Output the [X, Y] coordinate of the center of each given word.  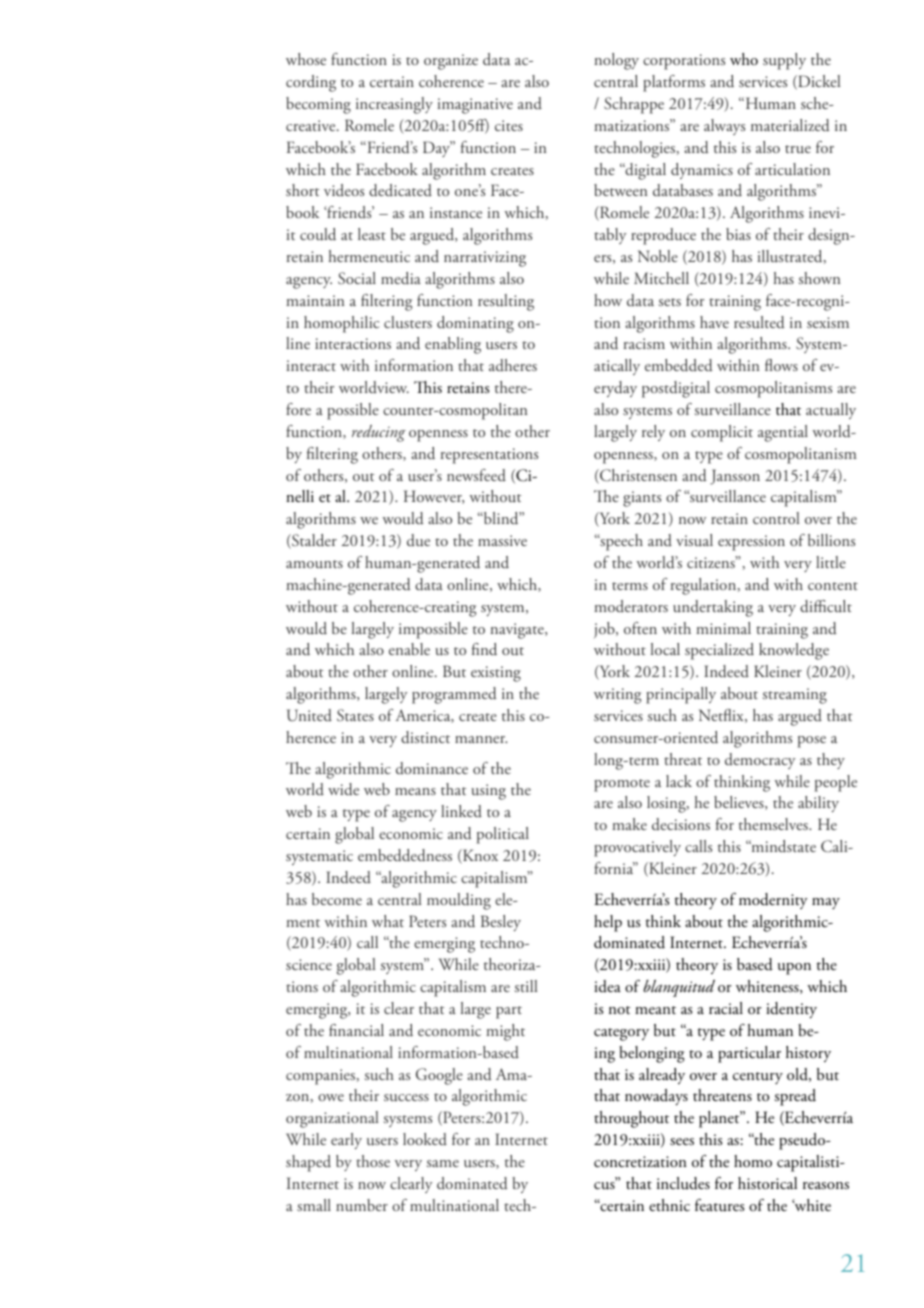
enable [409, 649]
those [373, 1161]
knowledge [794, 651]
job [605, 630]
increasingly [394, 105]
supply [784, 61]
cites [509, 125]
